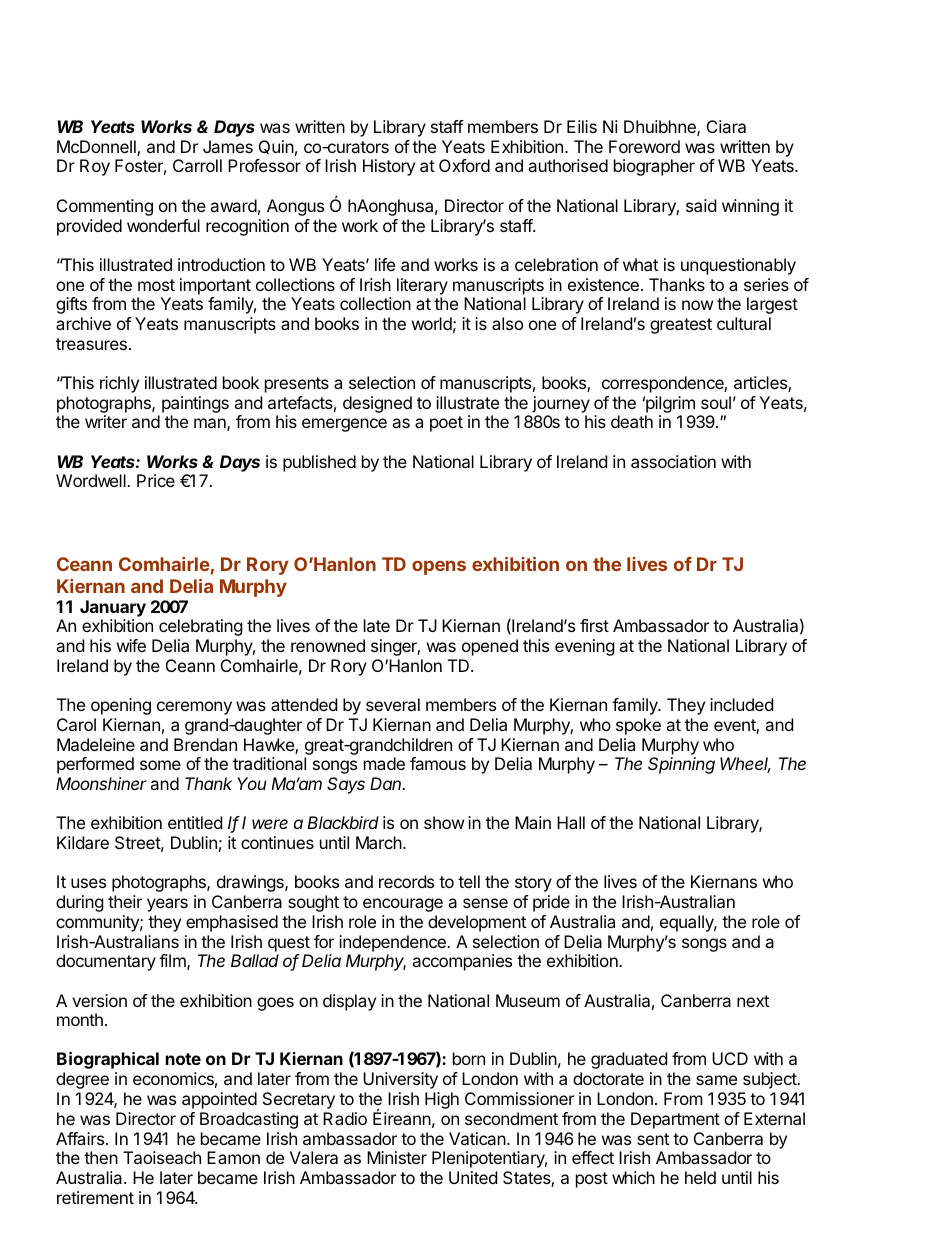  Describe the element at coordinates (195, 822) in the image. I see `entitled` at that location.
